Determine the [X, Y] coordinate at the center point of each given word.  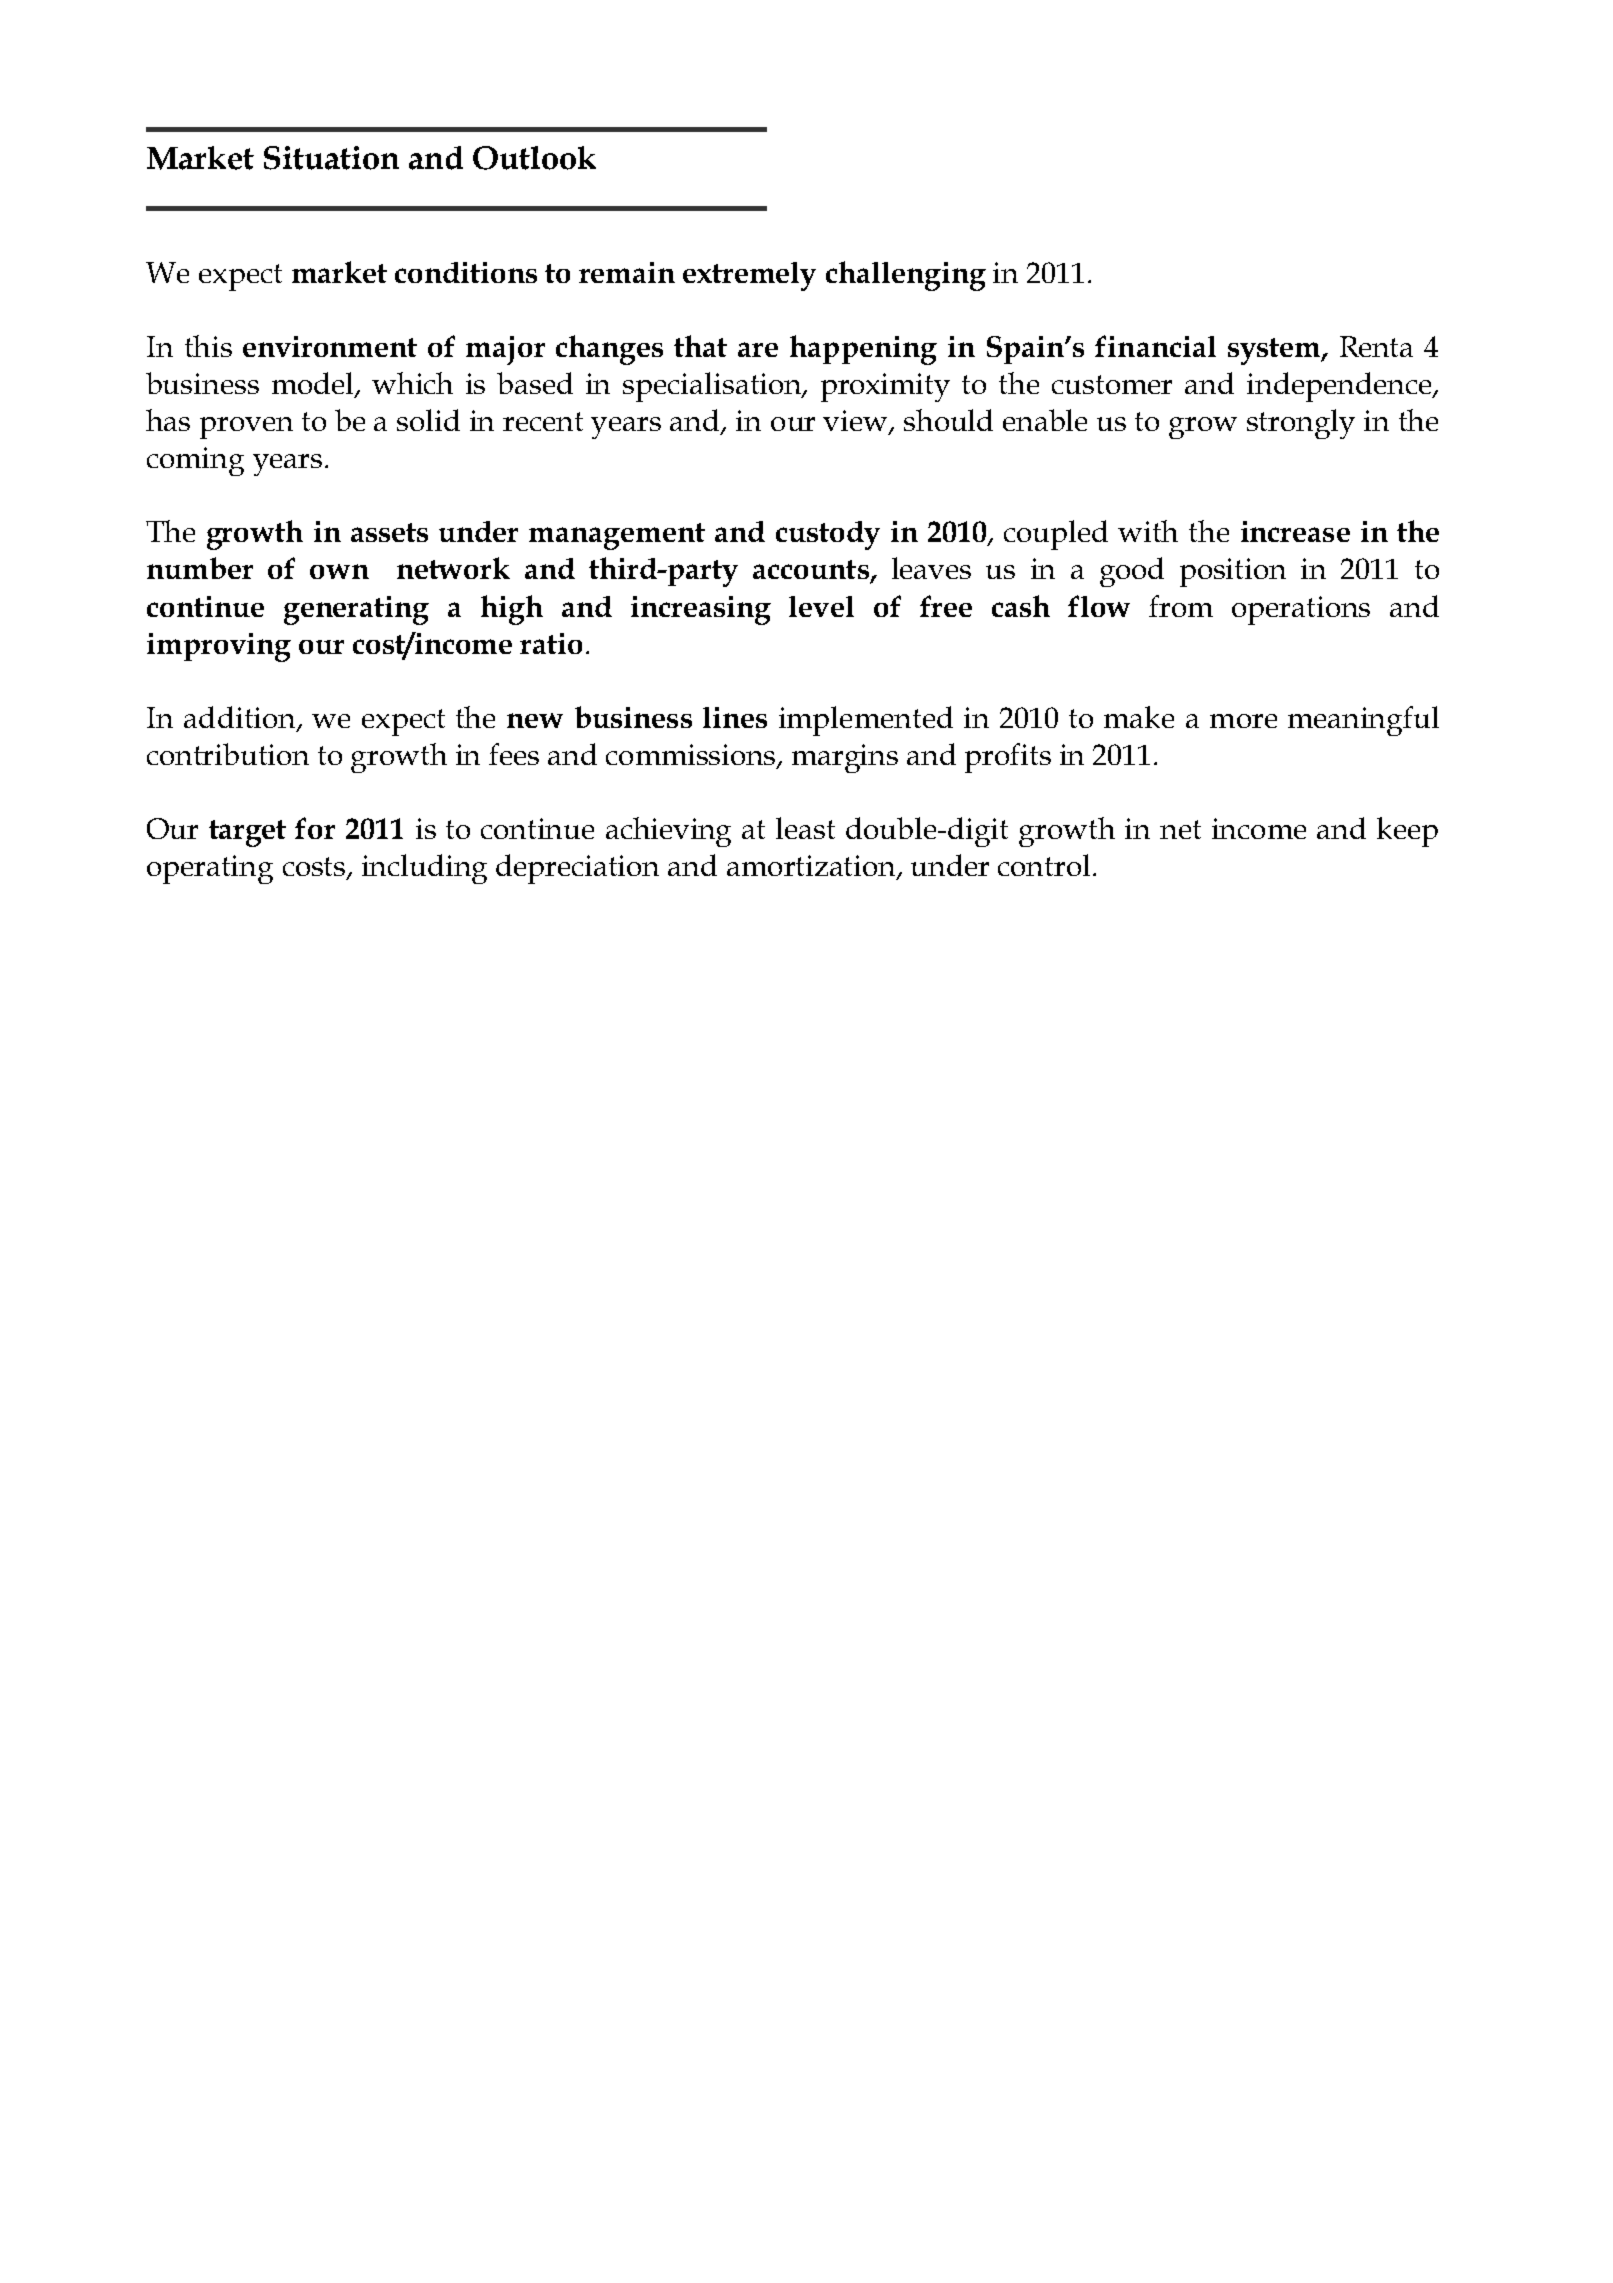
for [315, 828]
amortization [812, 867]
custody [828, 535]
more [1243, 721]
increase [1295, 531]
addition [241, 718]
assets [389, 532]
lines [735, 717]
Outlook [534, 158]
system [1275, 351]
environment [330, 346]
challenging [906, 276]
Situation [331, 158]
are [758, 349]
